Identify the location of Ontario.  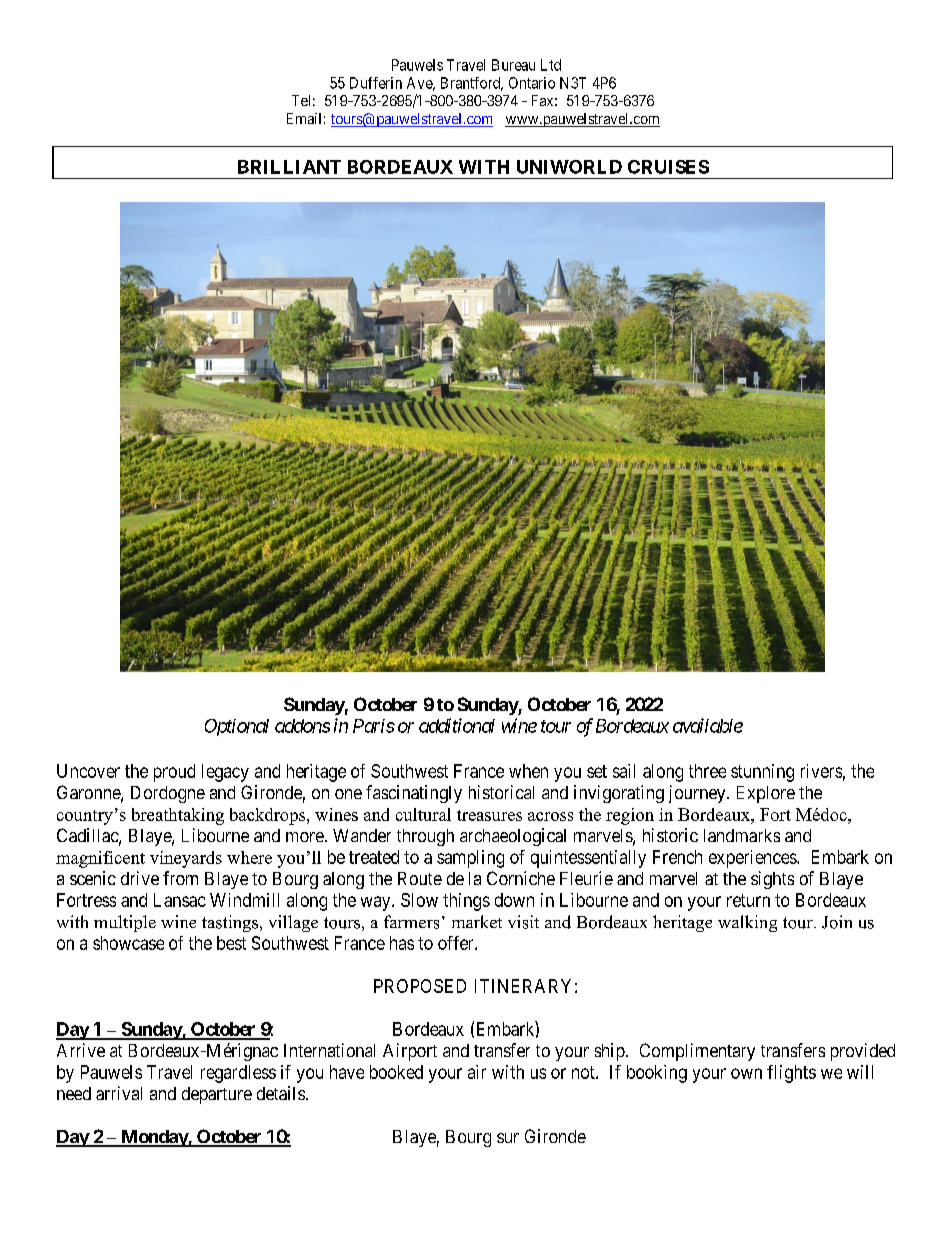
(532, 83).
